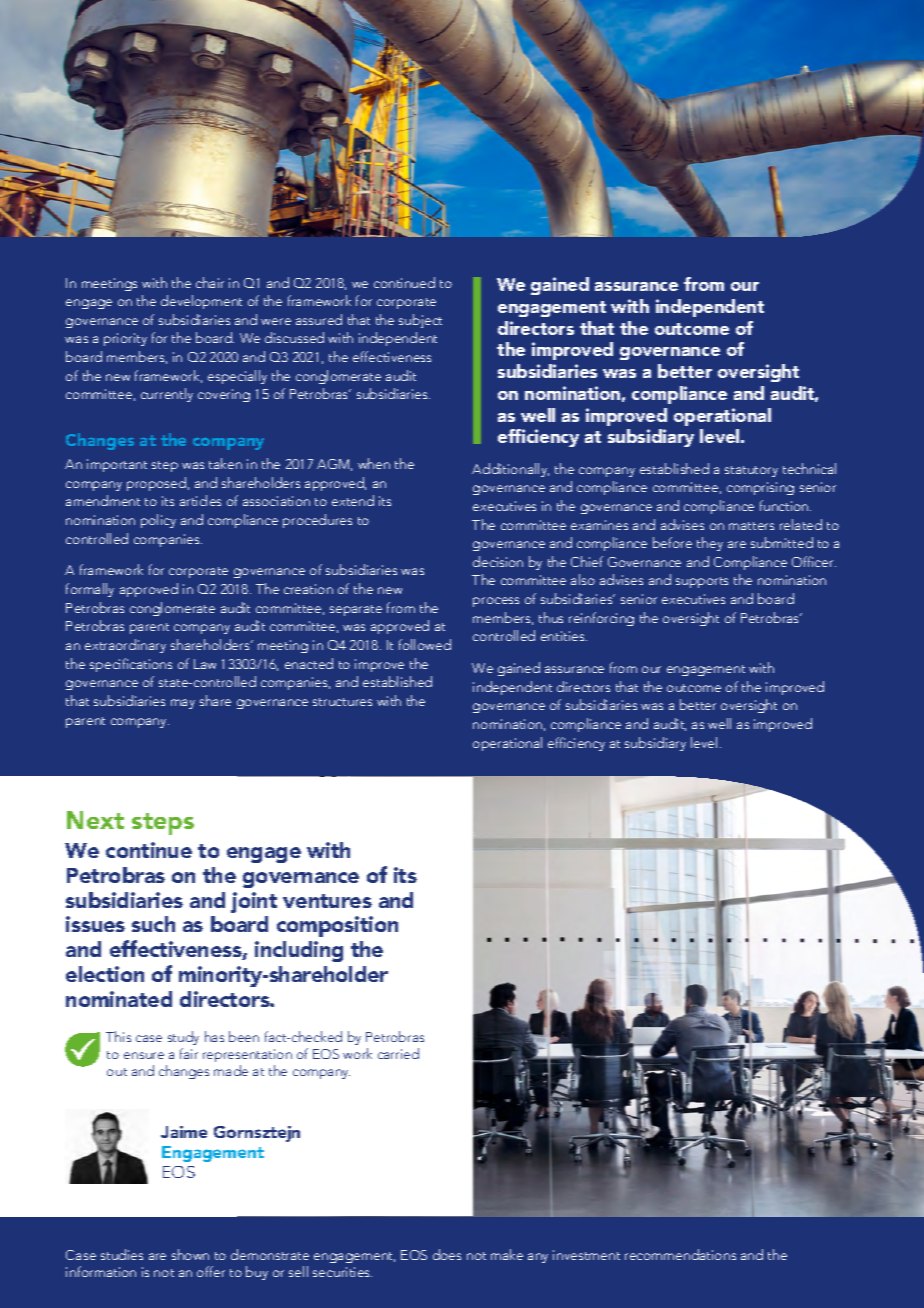 Image resolution: width=924 pixels, height=1308 pixels. I want to click on subject, so click(420, 321).
